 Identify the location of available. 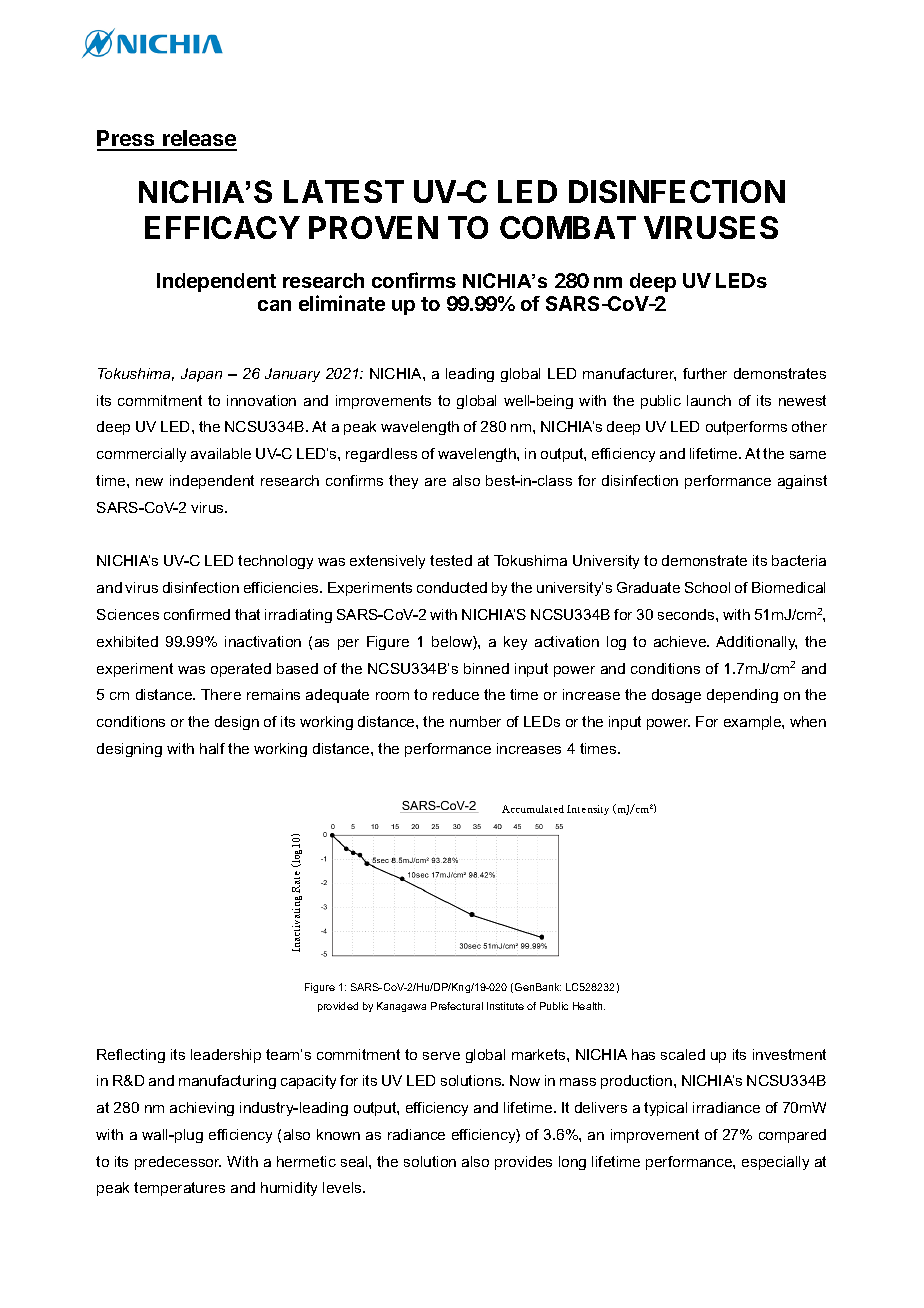
(221, 453).
